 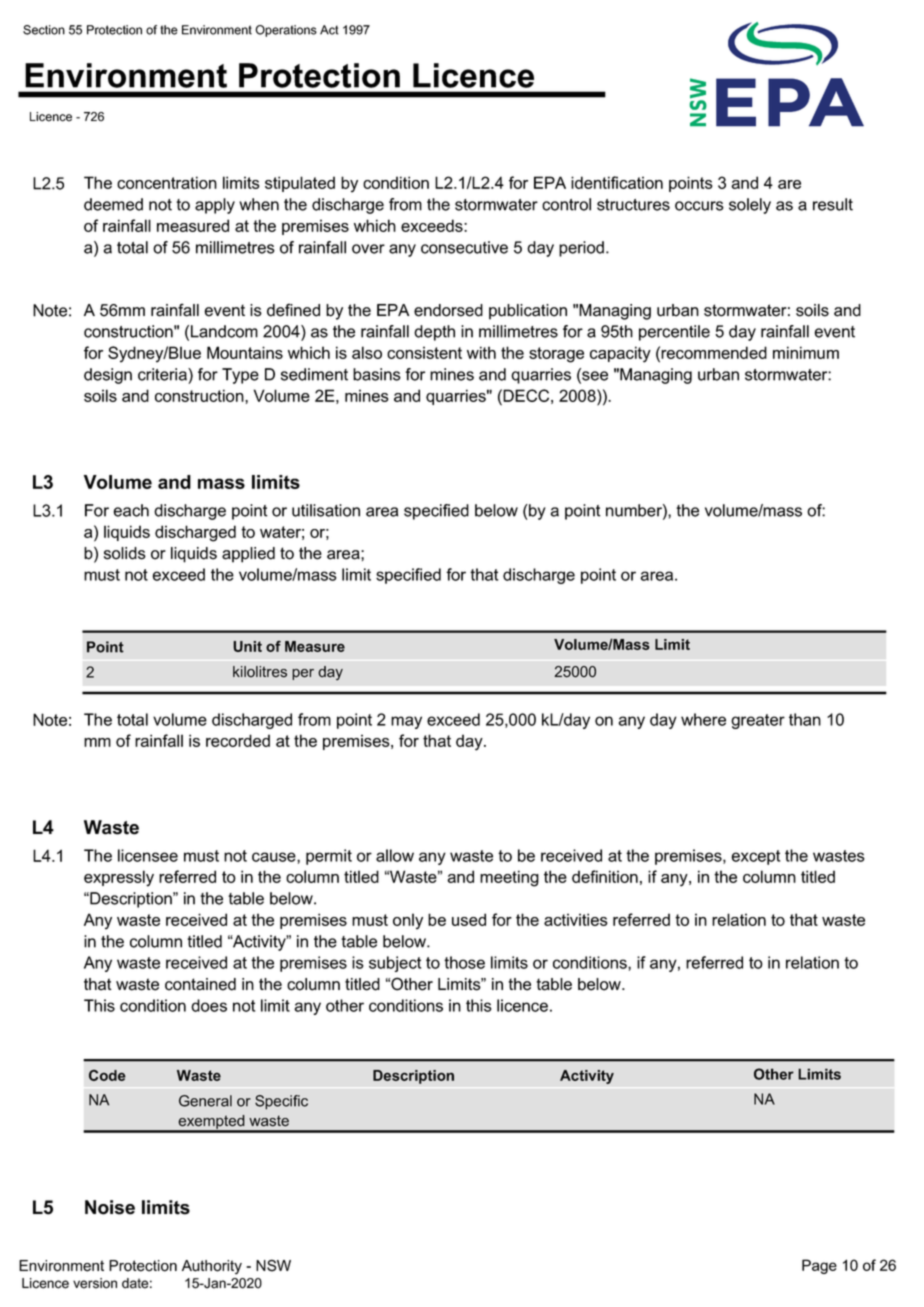 What do you see at coordinates (247, 646) in the image?
I see `Unit` at bounding box center [247, 646].
